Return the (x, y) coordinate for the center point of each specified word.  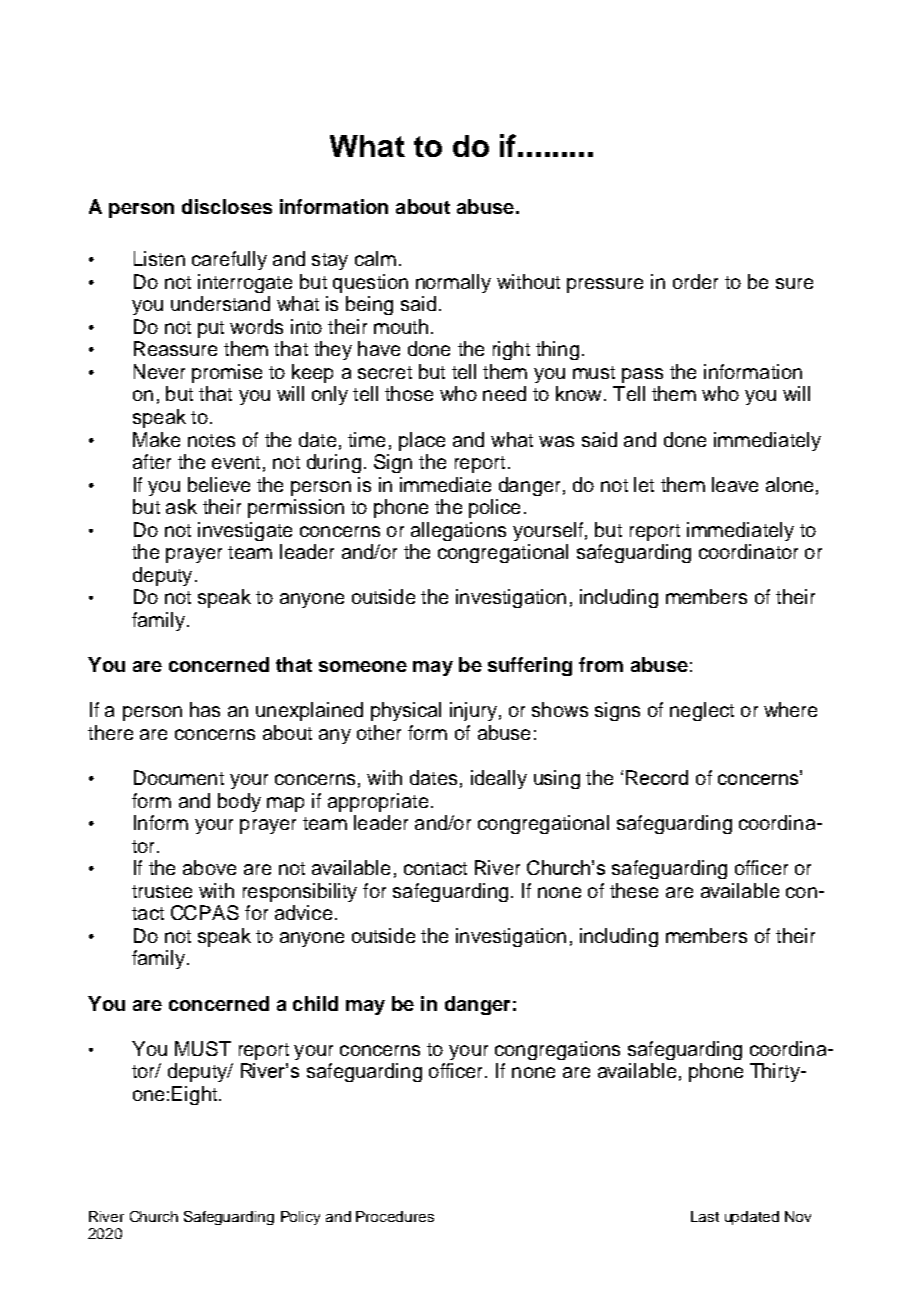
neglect (702, 711)
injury (473, 711)
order (695, 281)
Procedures (395, 1216)
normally (453, 283)
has (205, 709)
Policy (300, 1218)
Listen (159, 258)
